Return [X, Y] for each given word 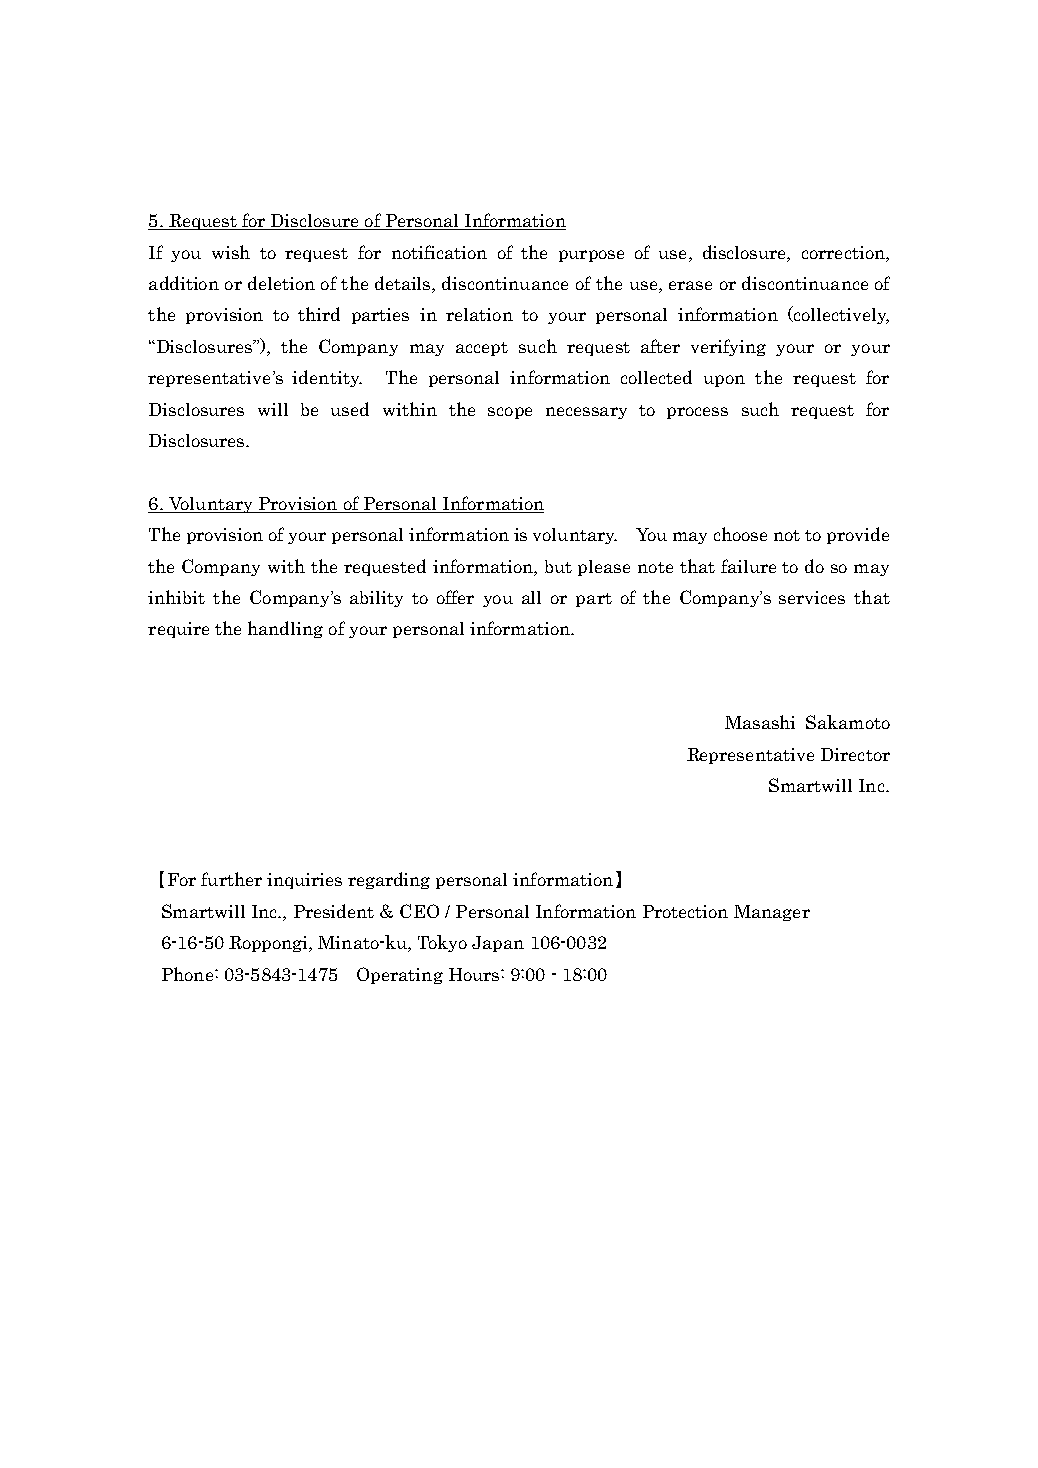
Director [855, 754]
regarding [389, 880]
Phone [189, 974]
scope [510, 413]
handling [285, 629]
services [812, 597]
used [350, 409]
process [697, 413]
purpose [591, 256]
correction [844, 252]
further [231, 879]
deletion [281, 283]
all [531, 597]
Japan [498, 944]
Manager [772, 913]
